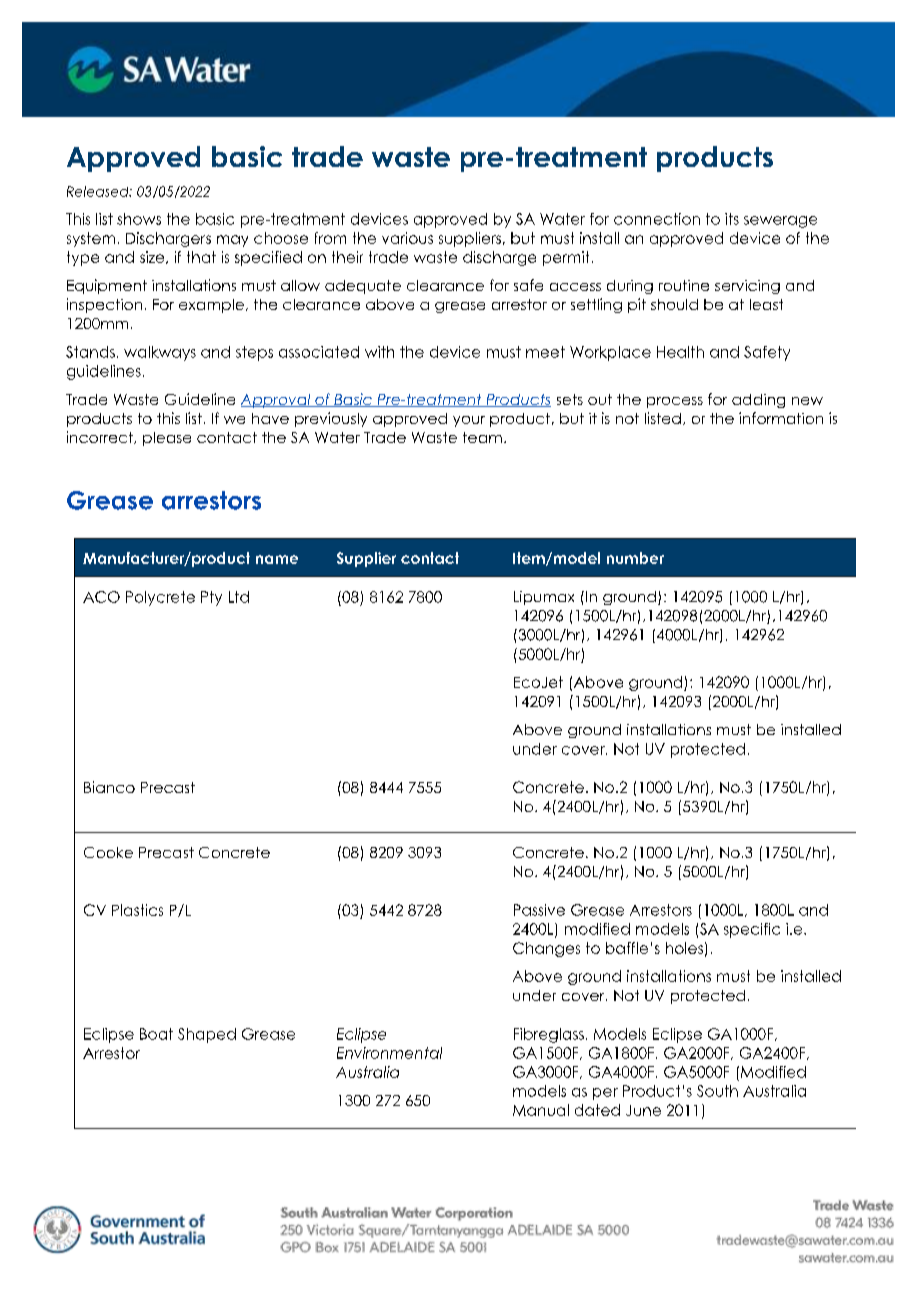  I want to click on various, so click(407, 238).
